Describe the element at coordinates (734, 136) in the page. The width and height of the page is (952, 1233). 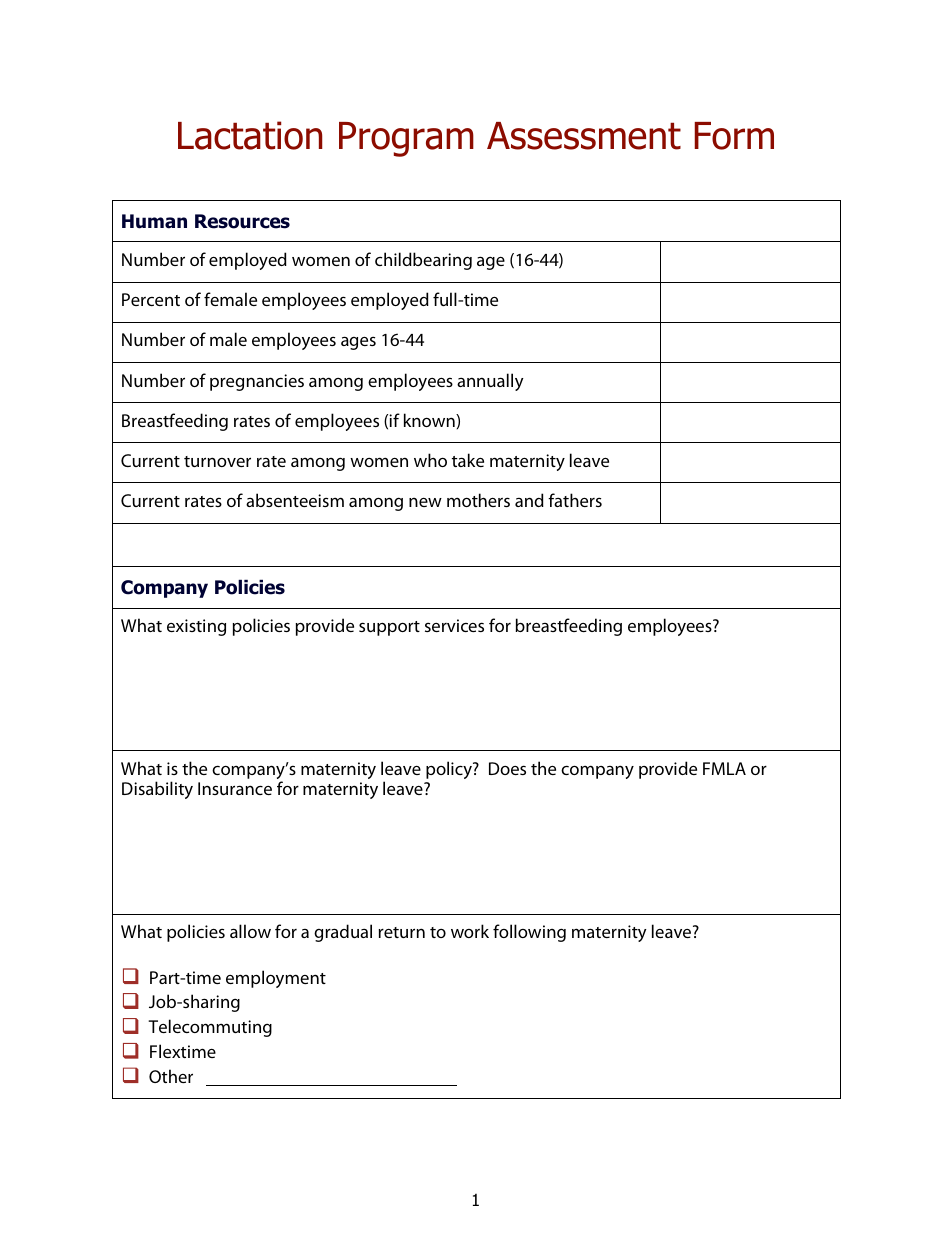
I see `Form` at that location.
